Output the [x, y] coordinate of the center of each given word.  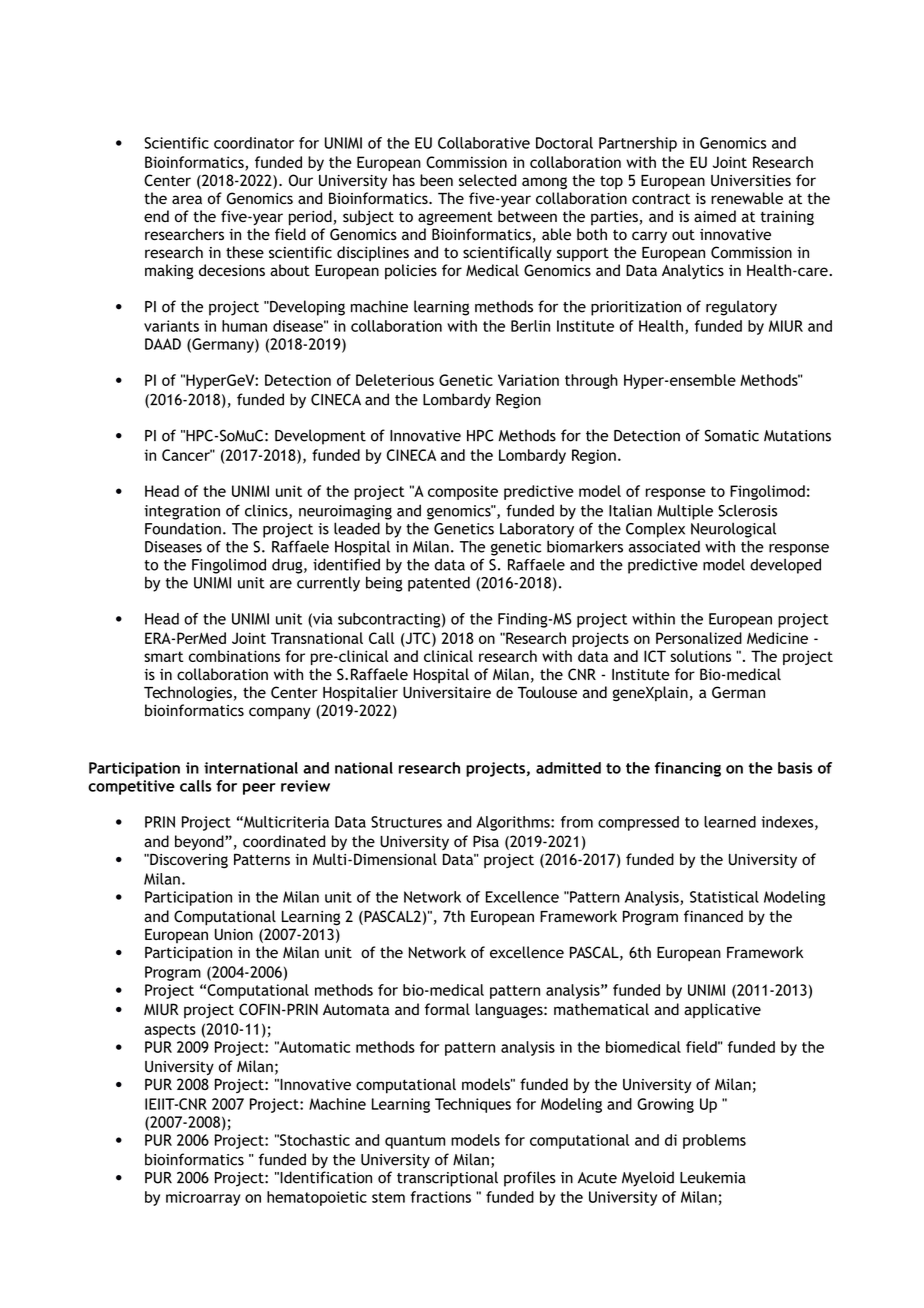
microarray [203, 1198]
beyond [200, 842]
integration [182, 512]
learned [730, 822]
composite [463, 492]
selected [487, 180]
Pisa [486, 841]
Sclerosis [747, 510]
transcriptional [447, 1179]
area [187, 199]
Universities [751, 181]
